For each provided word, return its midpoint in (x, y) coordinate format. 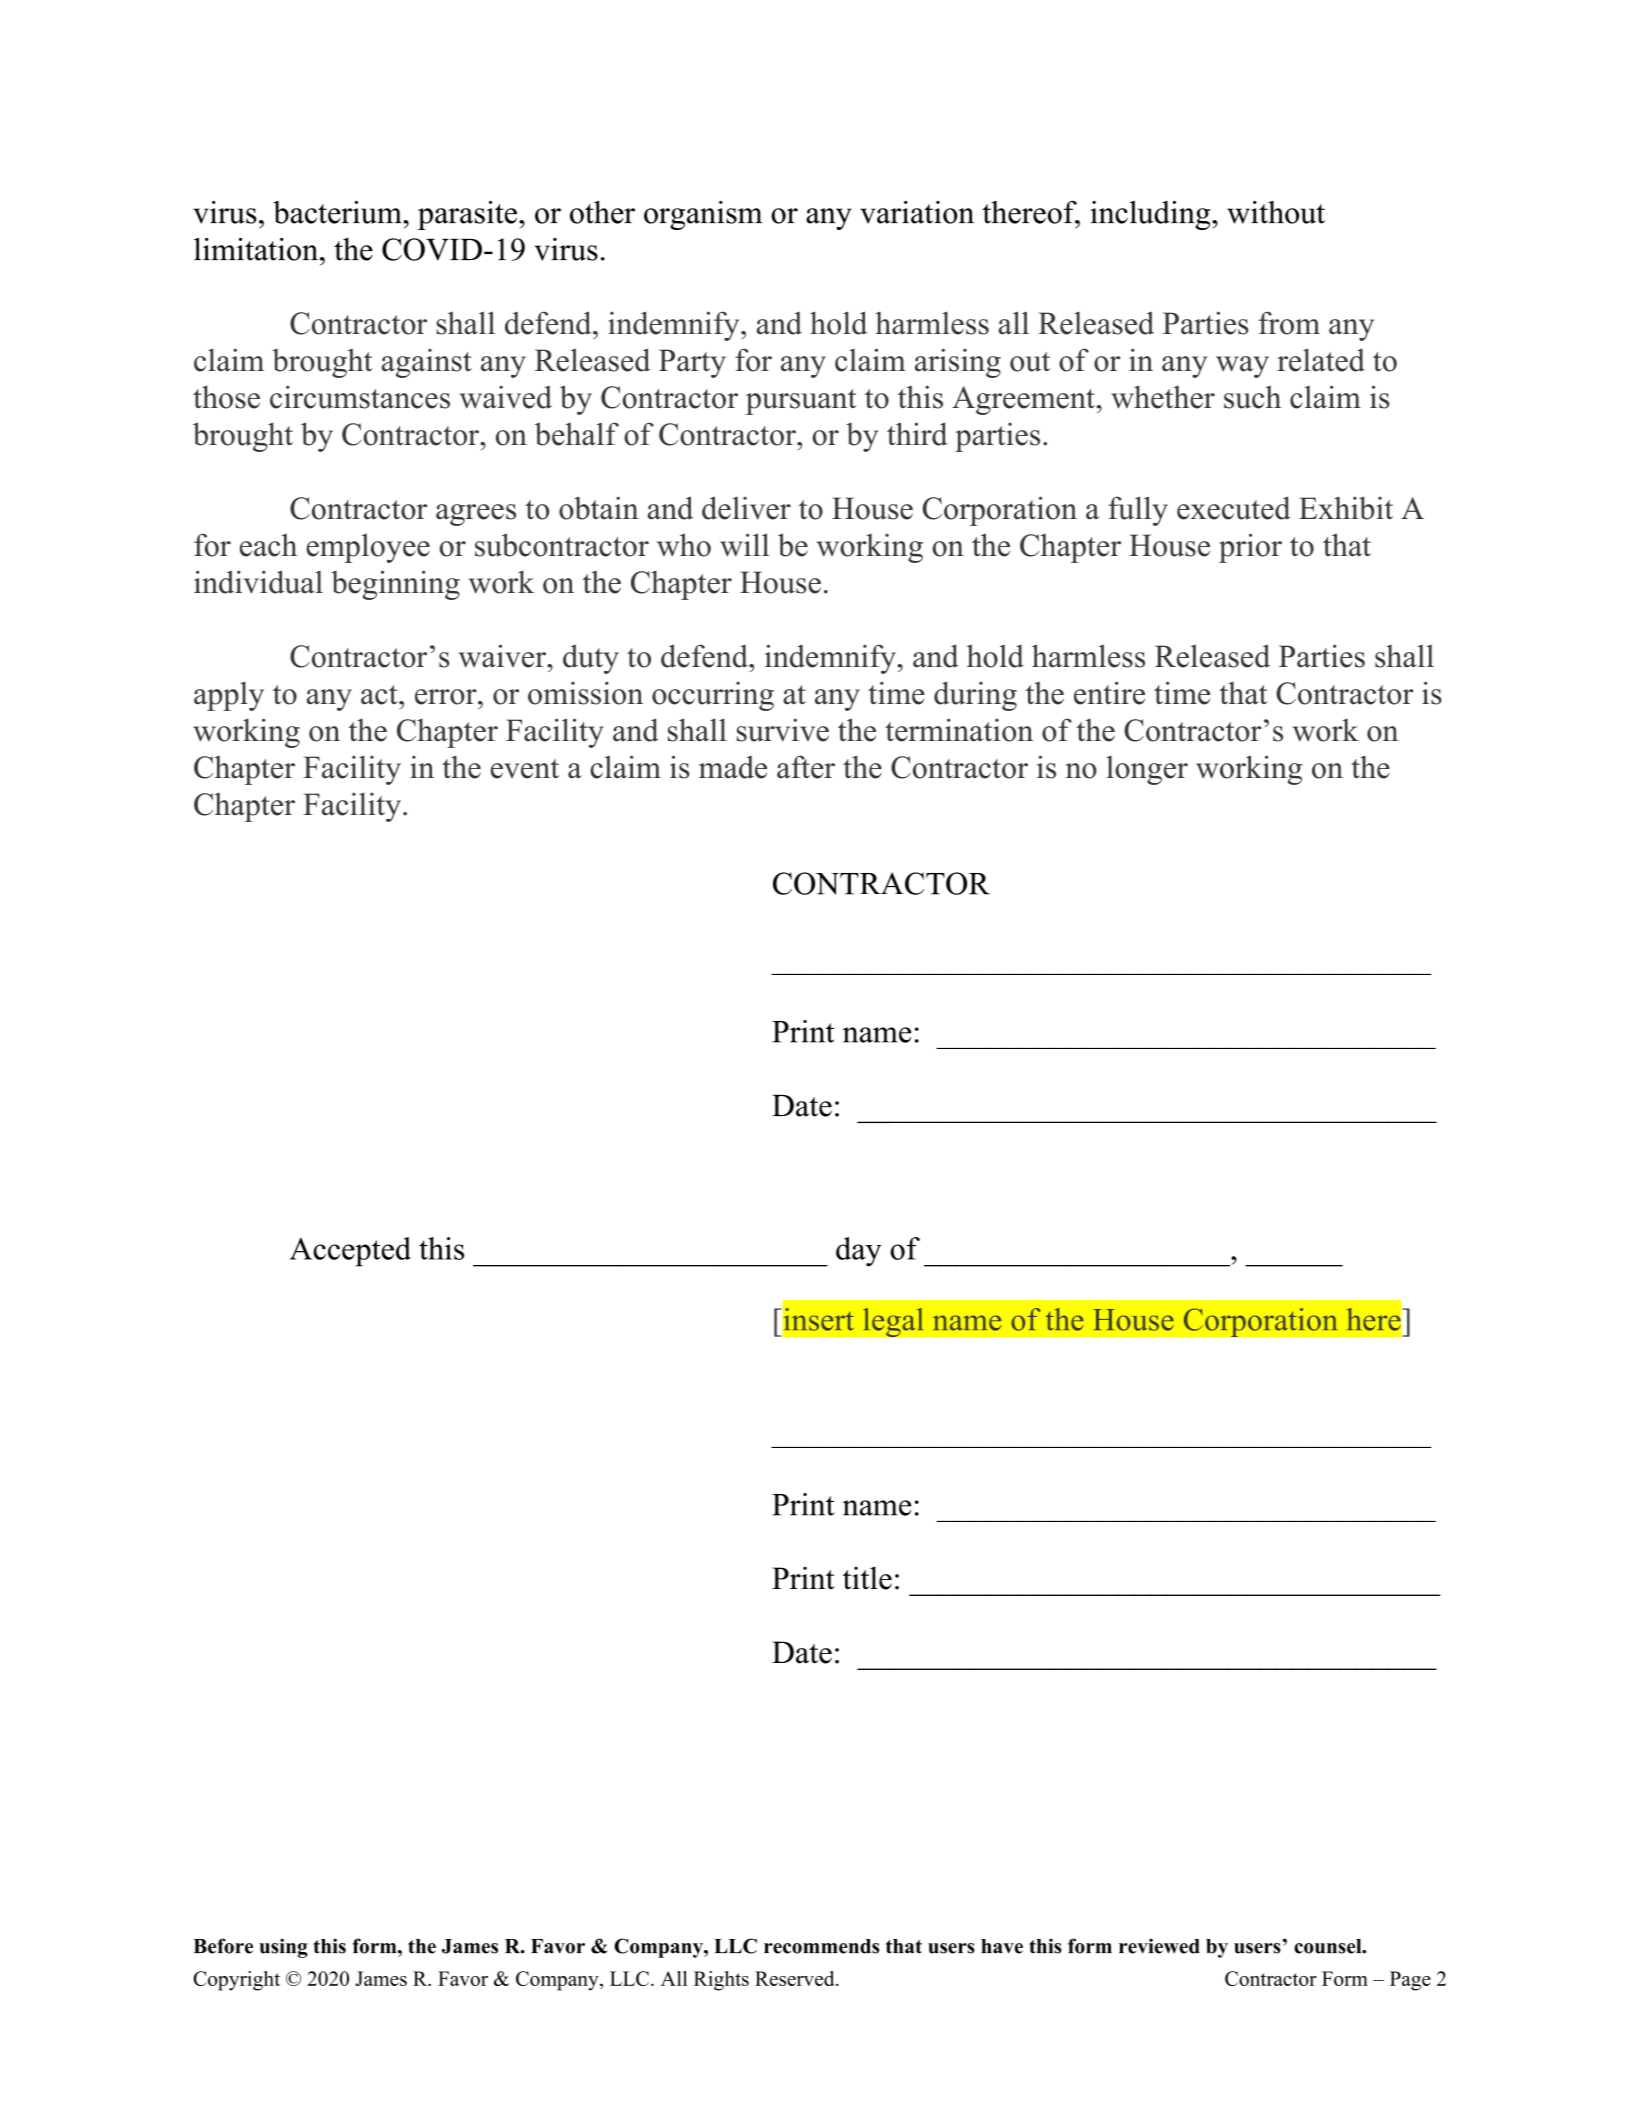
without (1276, 212)
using (283, 1948)
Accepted (350, 1252)
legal (893, 1322)
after (806, 767)
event (525, 769)
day (859, 1252)
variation (917, 212)
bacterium (338, 212)
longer (1147, 770)
